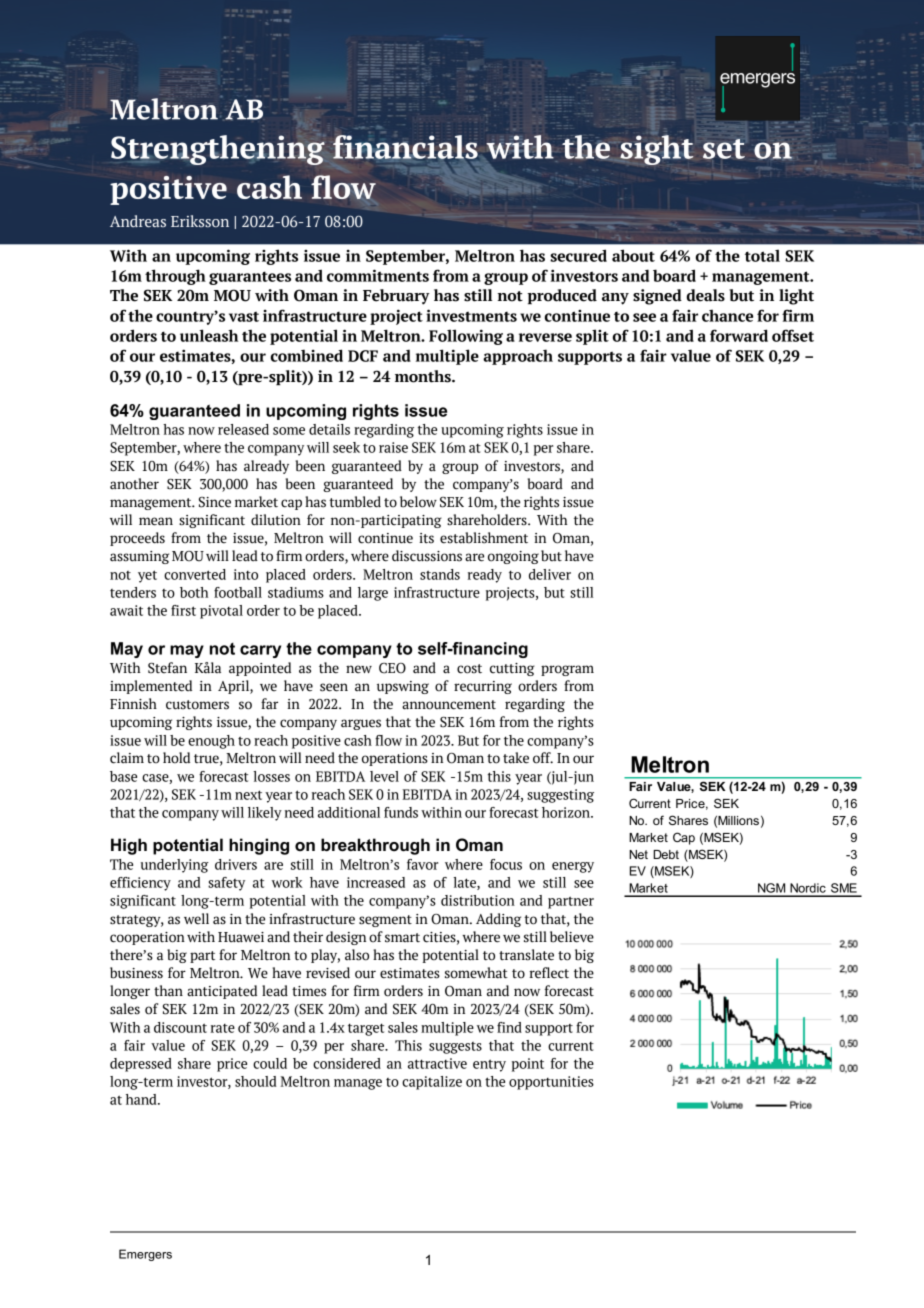 This document has width=924, height=1308. Describe the element at coordinates (516, 758) in the document. I see `take` at that location.
